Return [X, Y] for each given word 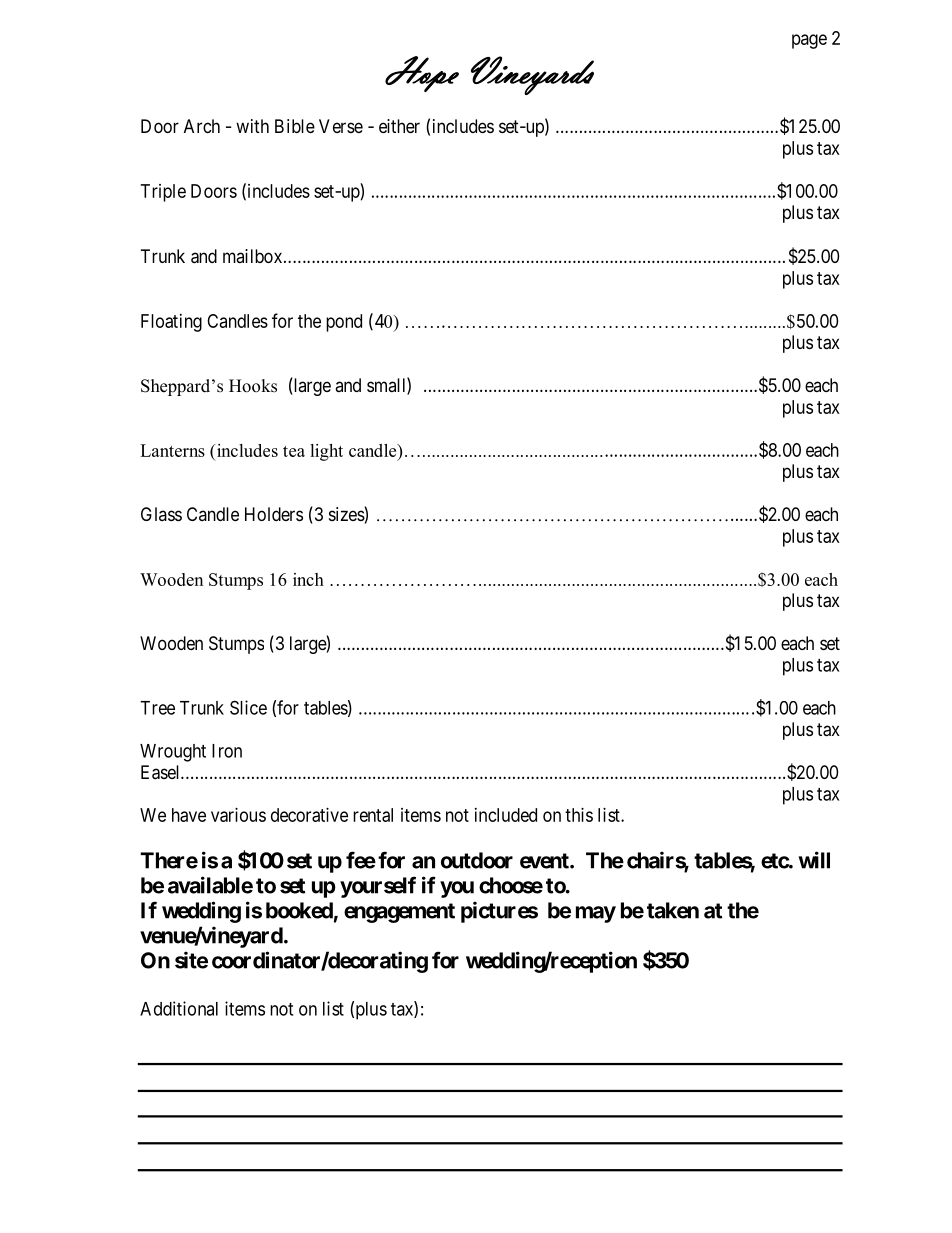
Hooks [253, 386]
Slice [248, 707]
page [809, 41]
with [252, 126]
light [326, 452]
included [506, 815]
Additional [179, 1008]
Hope [422, 74]
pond [344, 323]
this [579, 815]
